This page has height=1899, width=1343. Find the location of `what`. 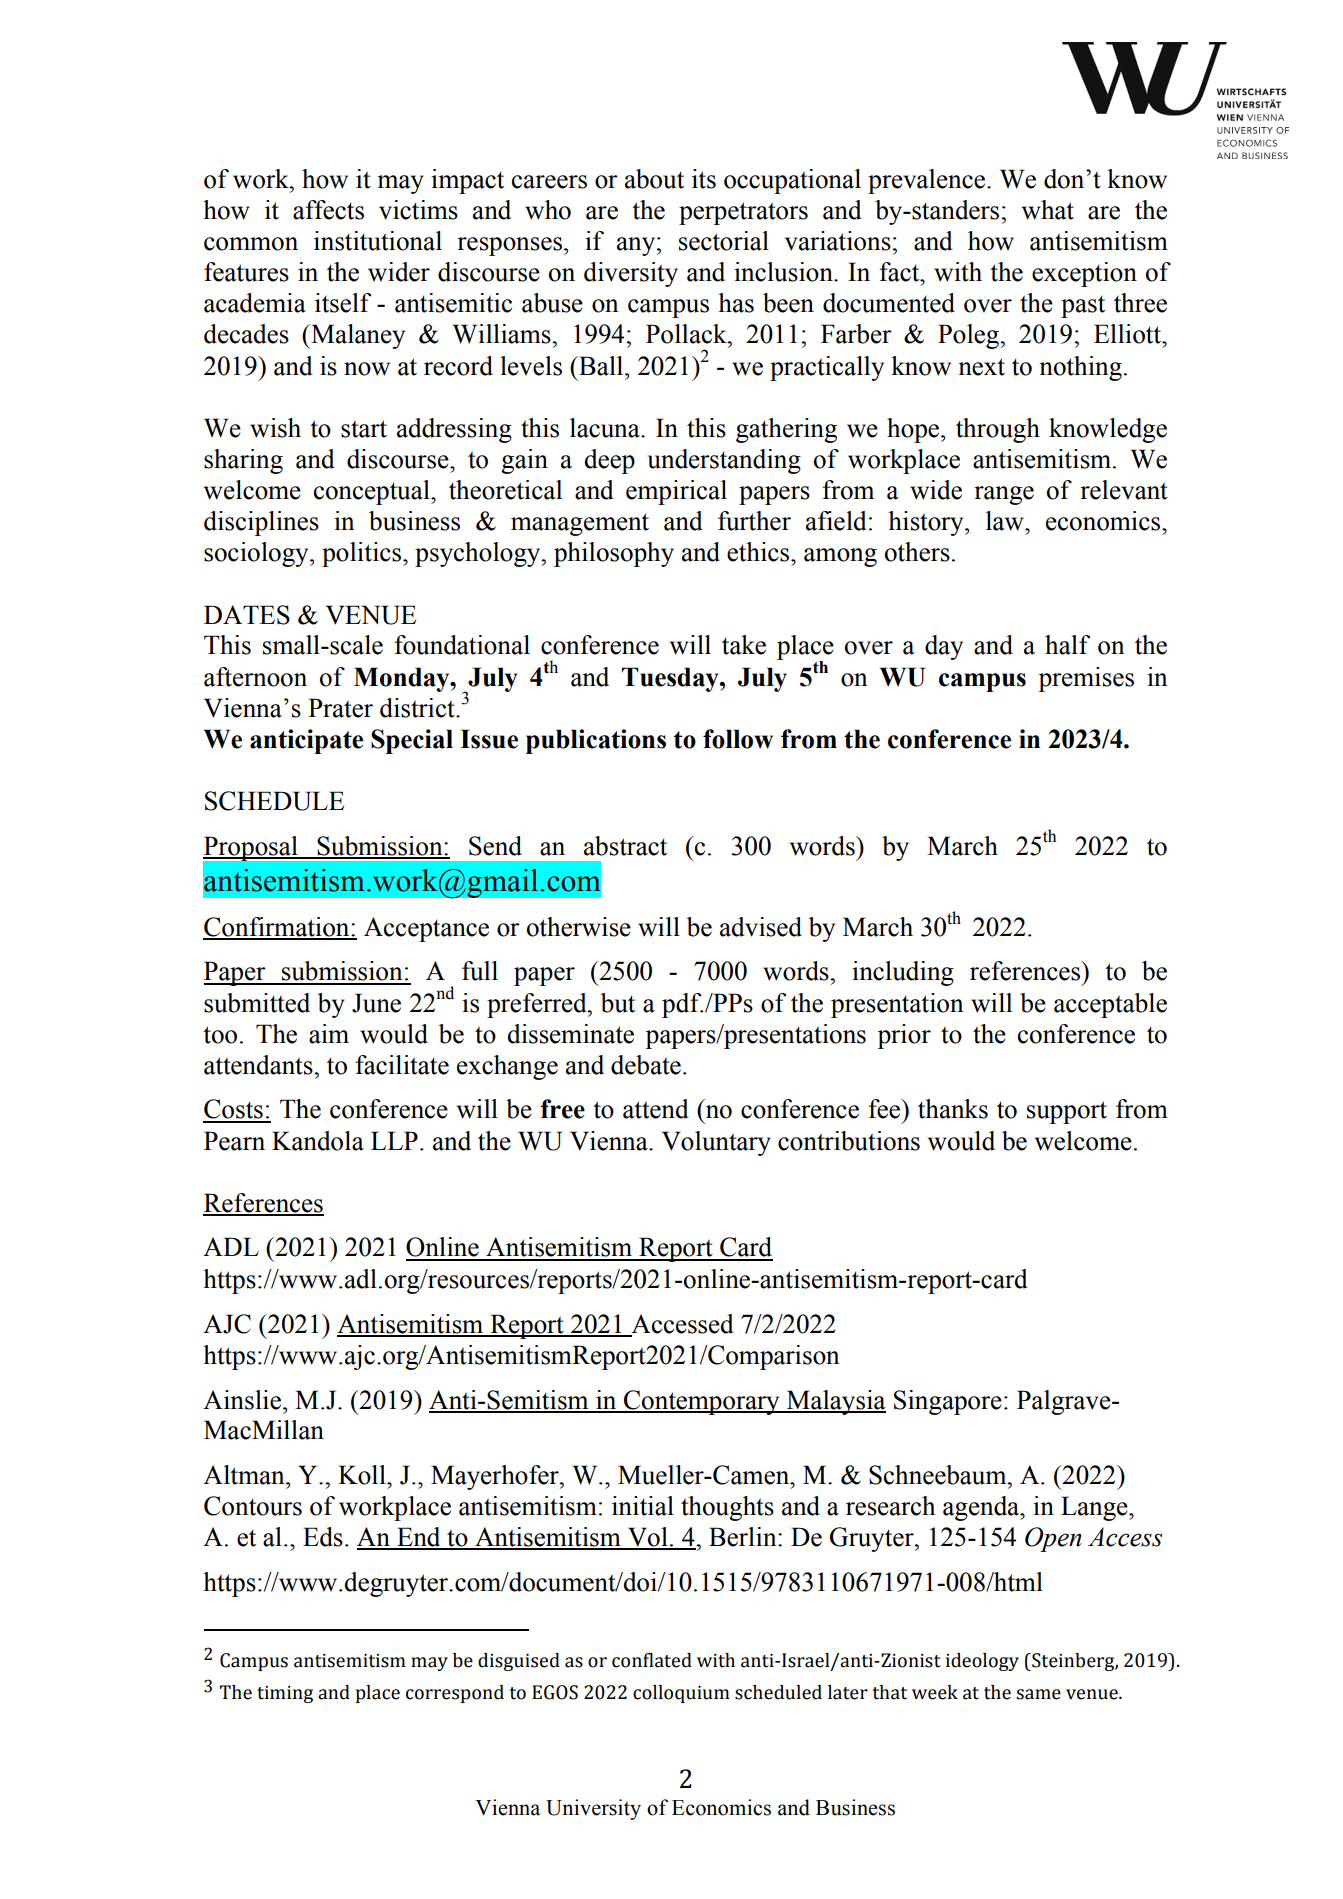

what is located at coordinates (1048, 210).
